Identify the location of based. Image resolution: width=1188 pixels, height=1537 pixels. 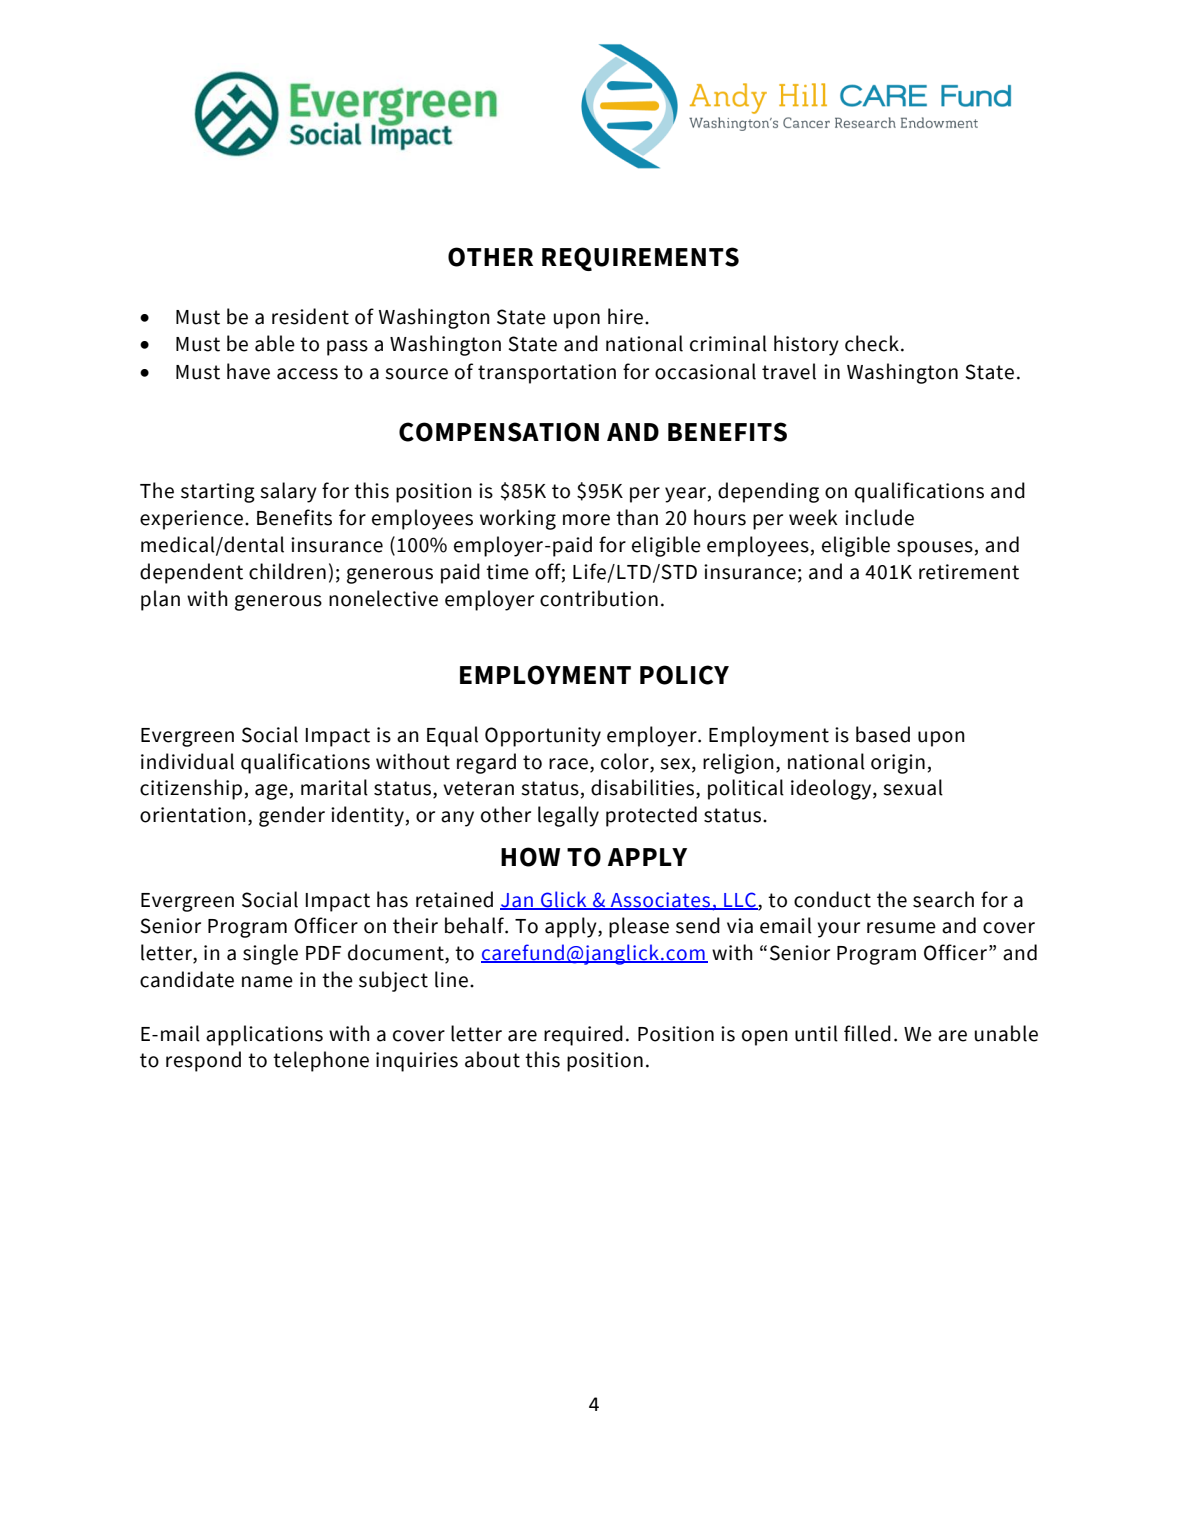
(883, 734).
